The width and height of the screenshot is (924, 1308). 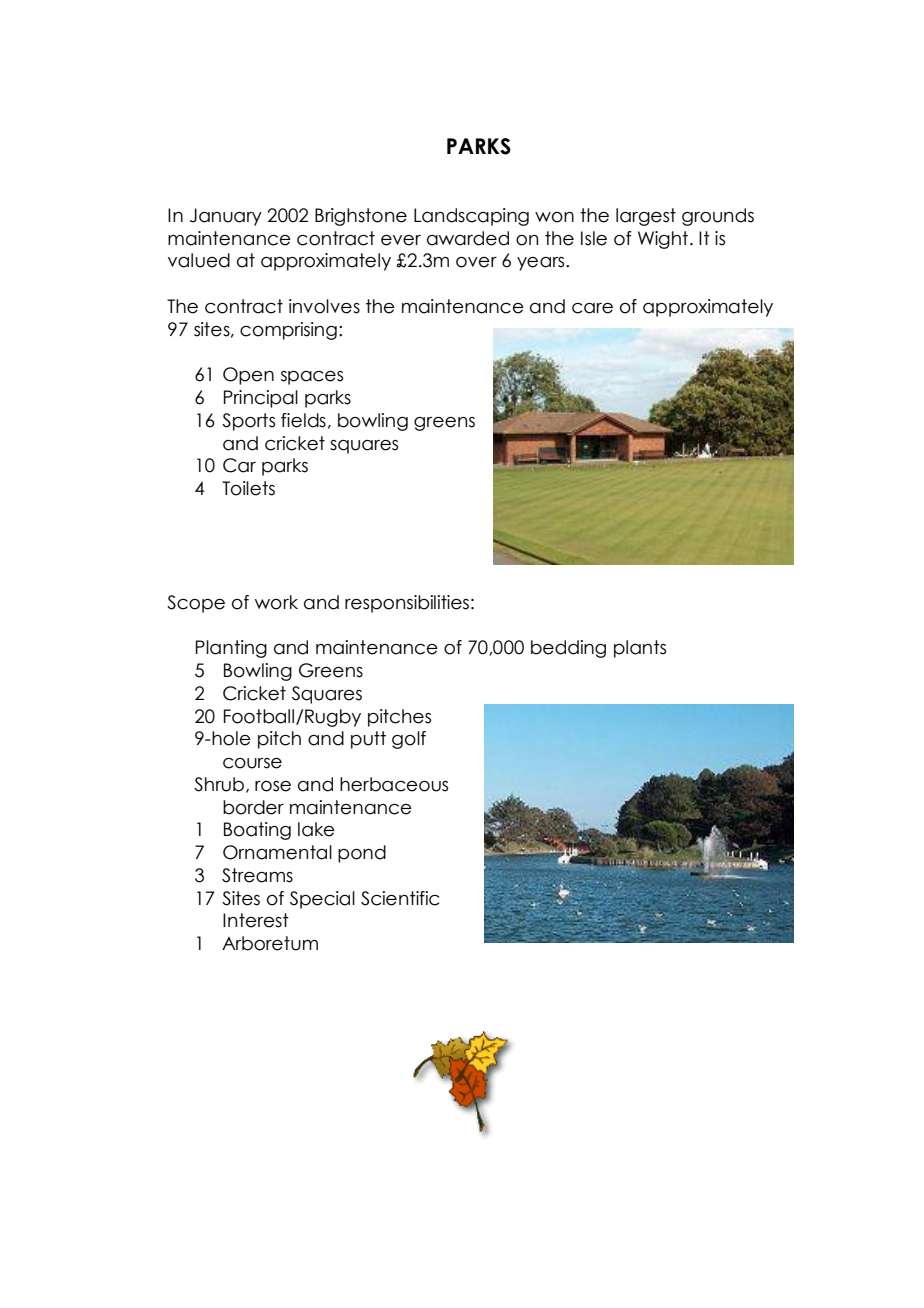 What do you see at coordinates (468, 238) in the screenshot?
I see `awarded` at bounding box center [468, 238].
